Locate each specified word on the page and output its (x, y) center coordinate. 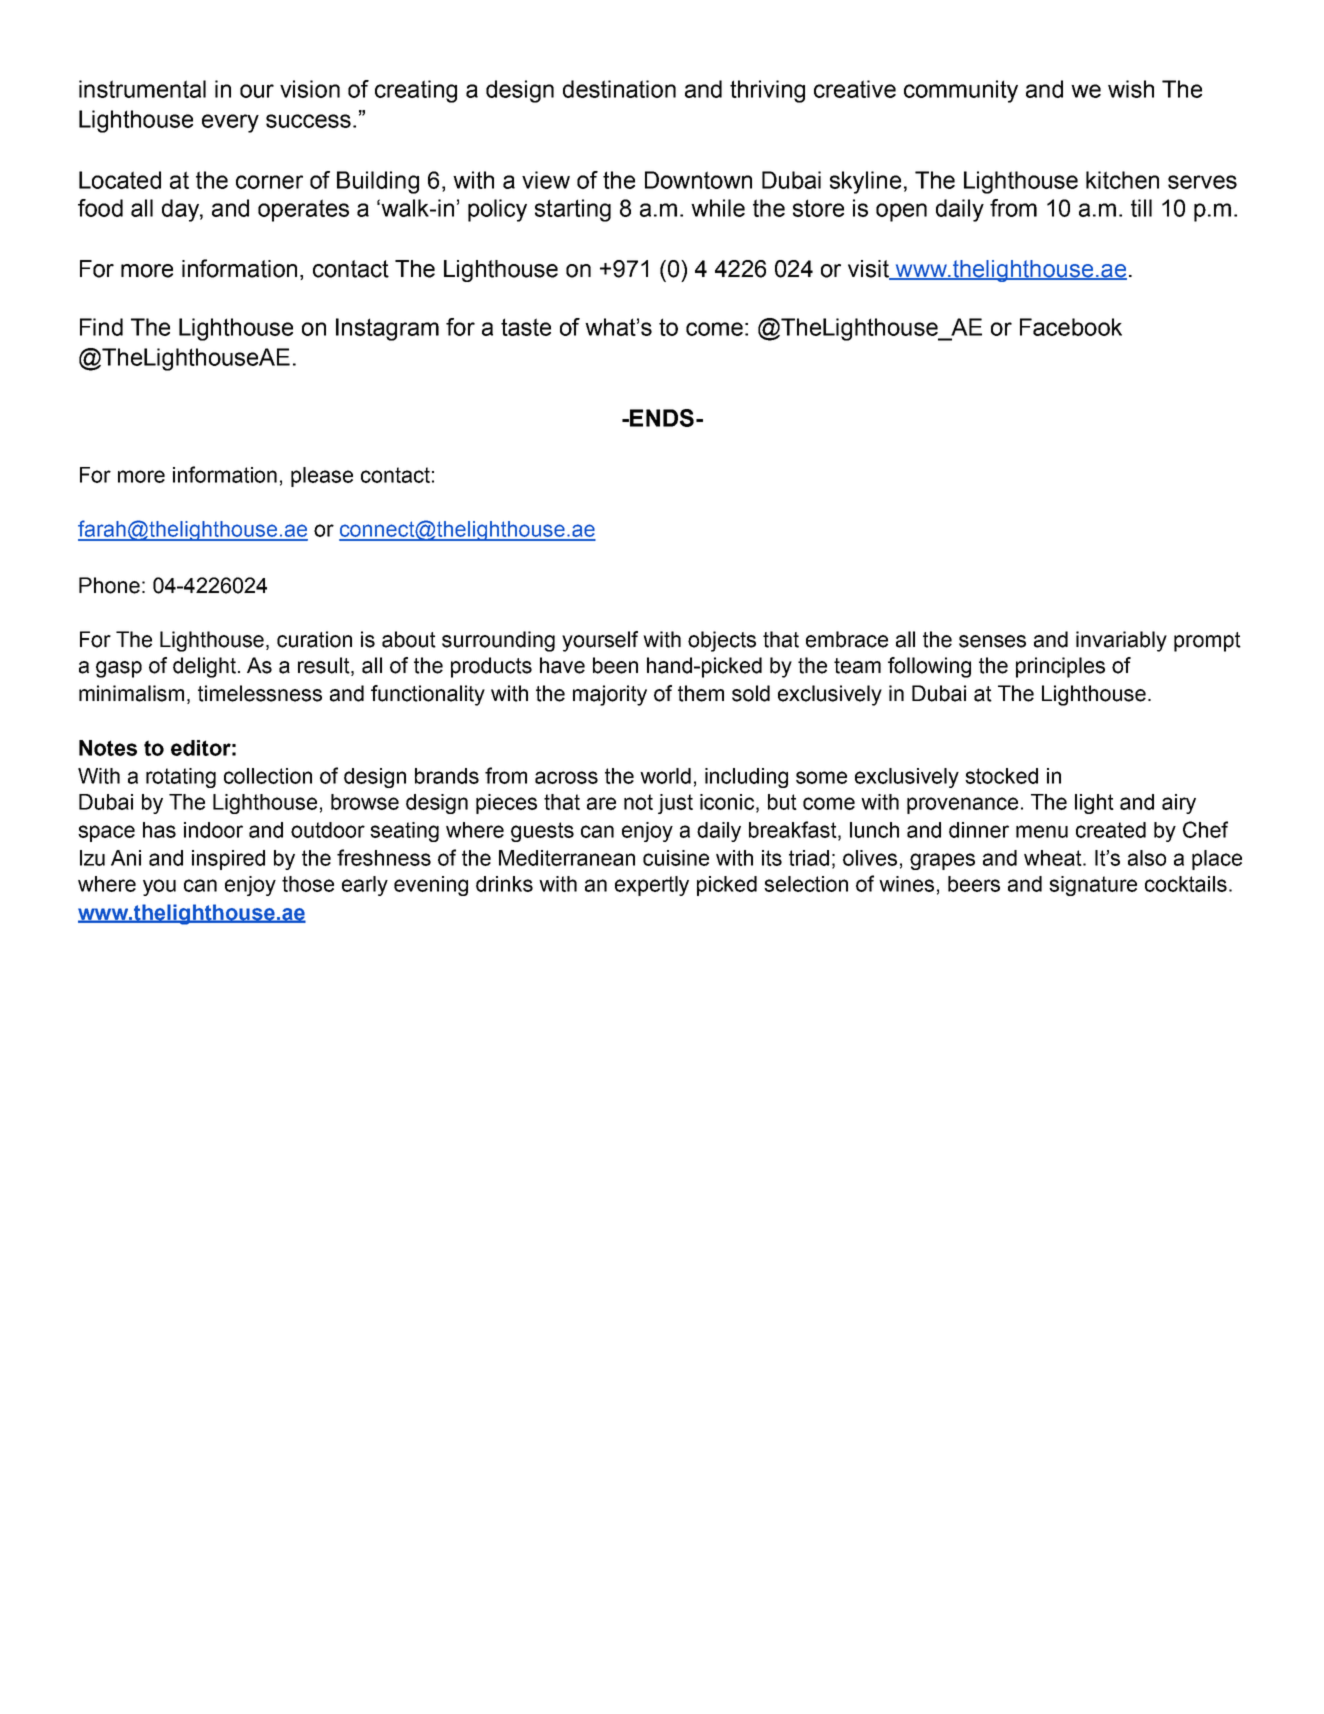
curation (314, 639)
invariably (1121, 641)
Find (101, 327)
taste (526, 327)
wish (1131, 89)
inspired (228, 860)
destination (619, 89)
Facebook (1071, 327)
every (230, 123)
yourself (600, 641)
